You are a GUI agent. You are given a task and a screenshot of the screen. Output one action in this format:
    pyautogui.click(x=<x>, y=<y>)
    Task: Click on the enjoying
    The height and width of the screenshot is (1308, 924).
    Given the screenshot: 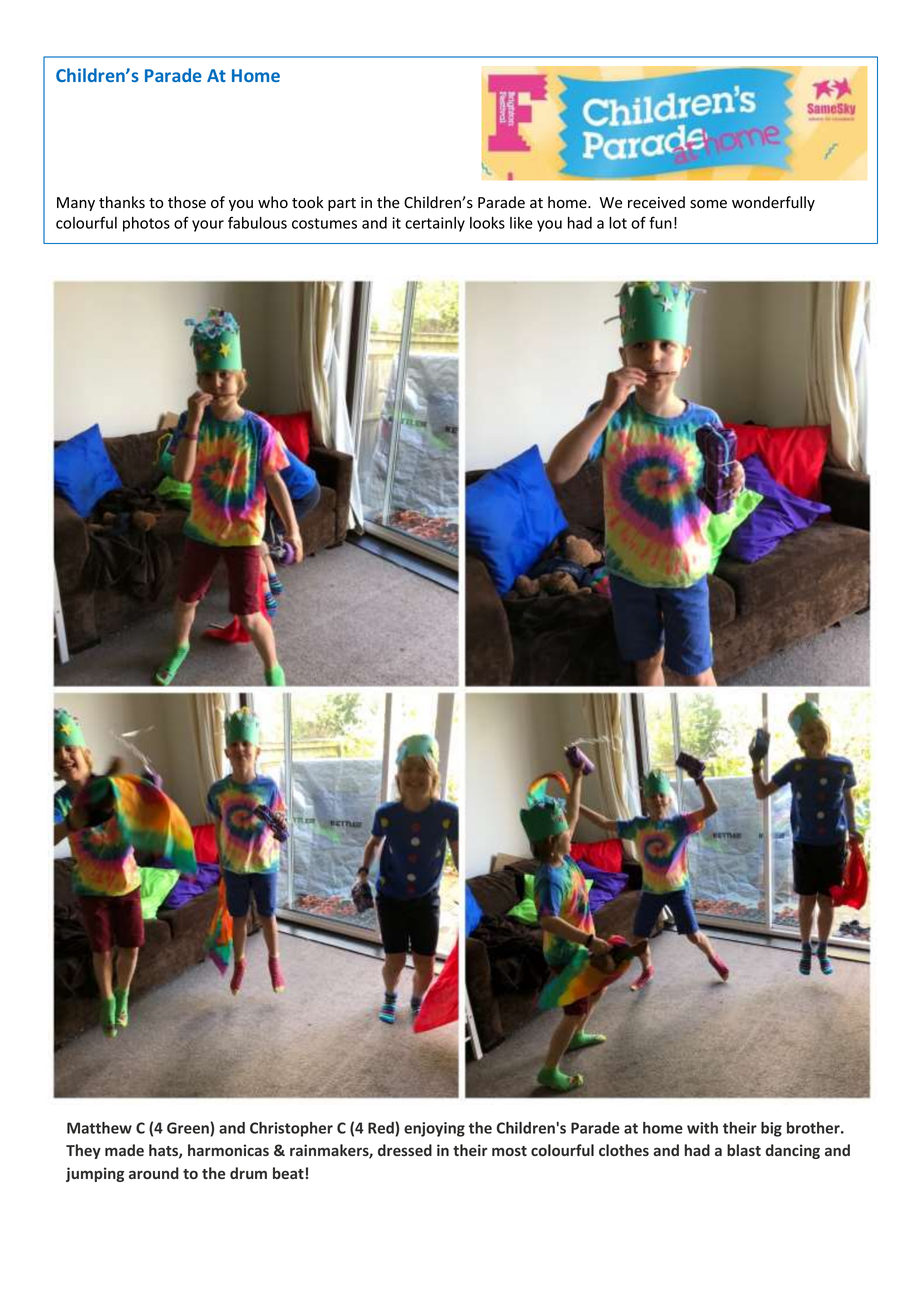 What is the action you would take?
    pyautogui.click(x=434, y=1129)
